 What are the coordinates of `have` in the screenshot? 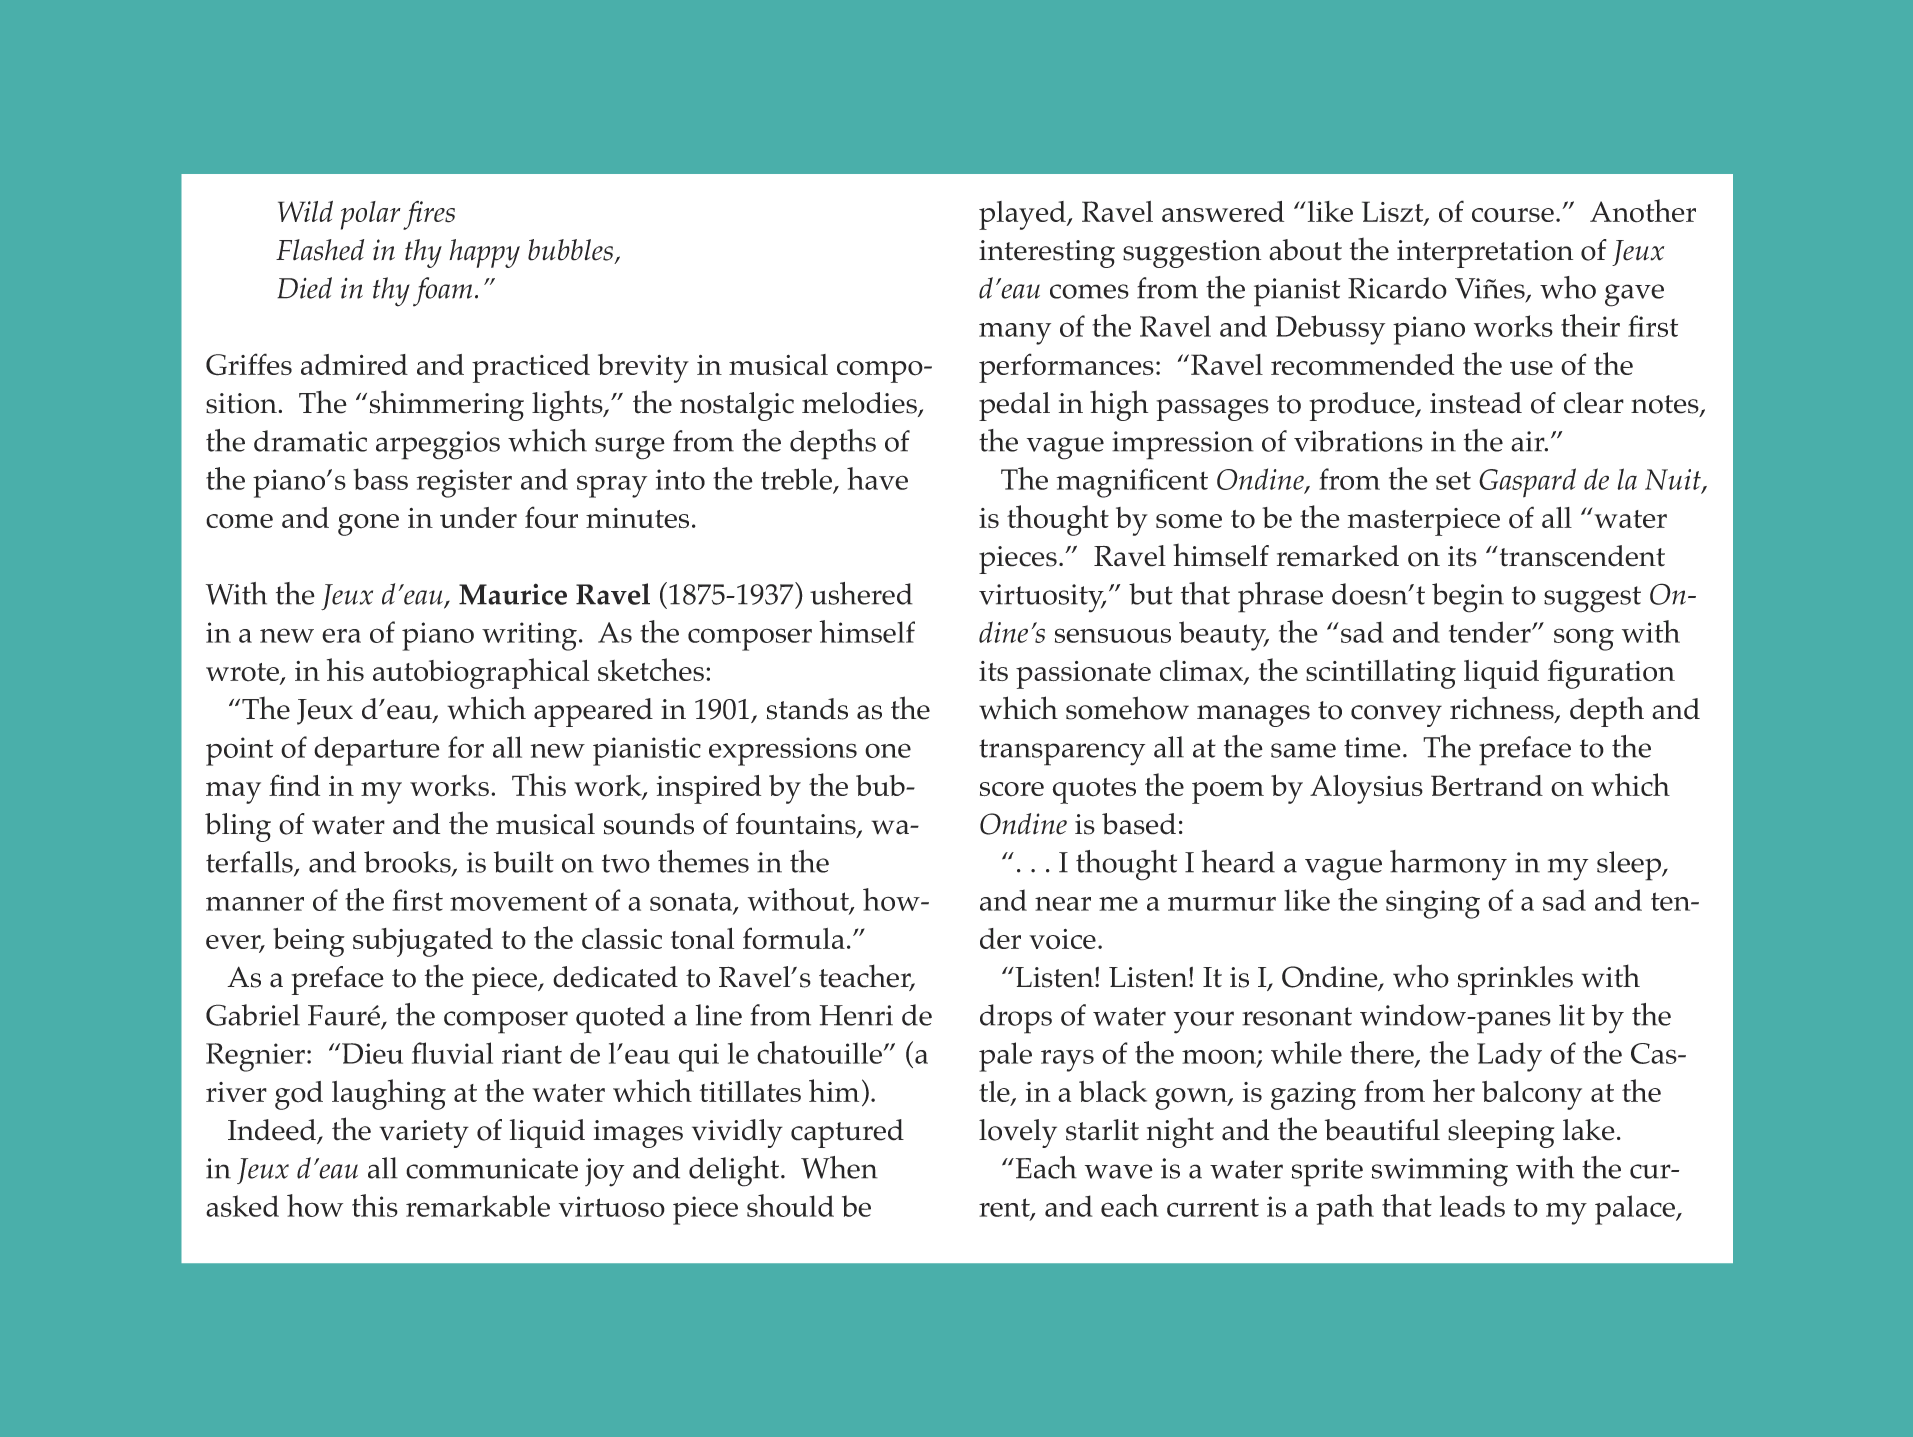 It's located at (877, 478).
